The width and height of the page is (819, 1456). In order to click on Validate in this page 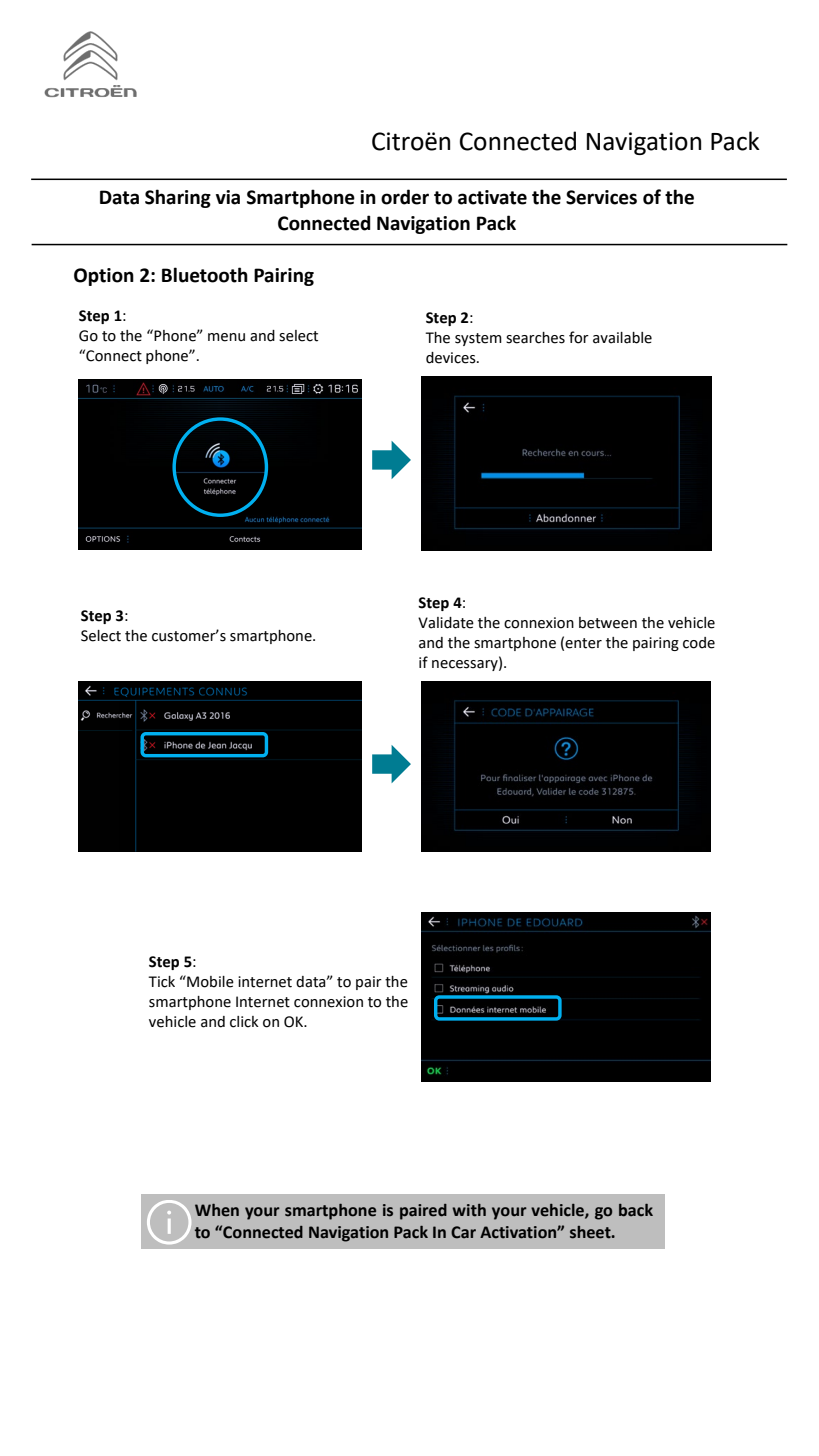, I will do `click(446, 623)`.
